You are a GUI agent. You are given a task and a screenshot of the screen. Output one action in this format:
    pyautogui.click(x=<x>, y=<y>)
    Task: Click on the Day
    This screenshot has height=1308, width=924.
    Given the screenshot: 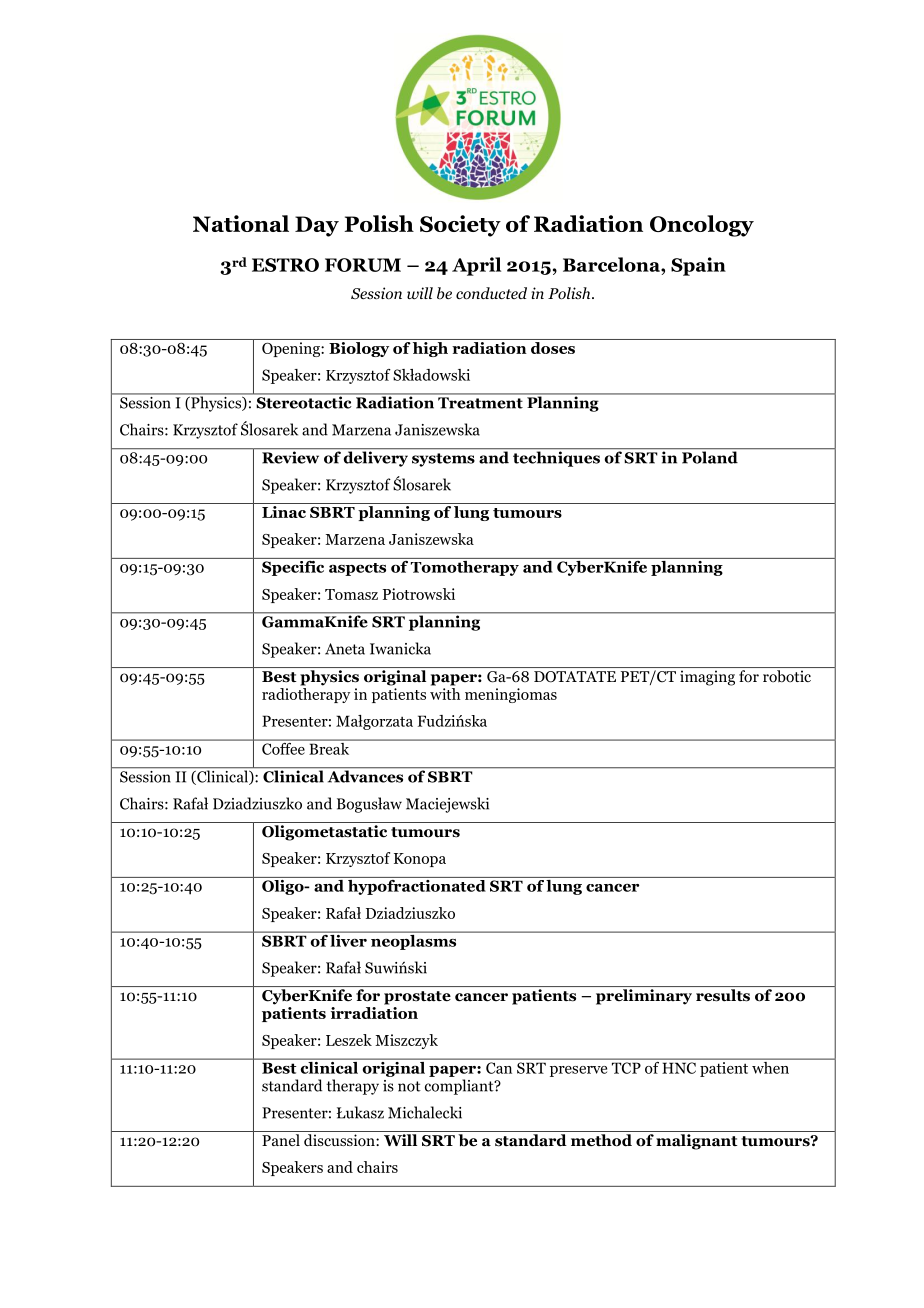 What is the action you would take?
    pyautogui.click(x=317, y=226)
